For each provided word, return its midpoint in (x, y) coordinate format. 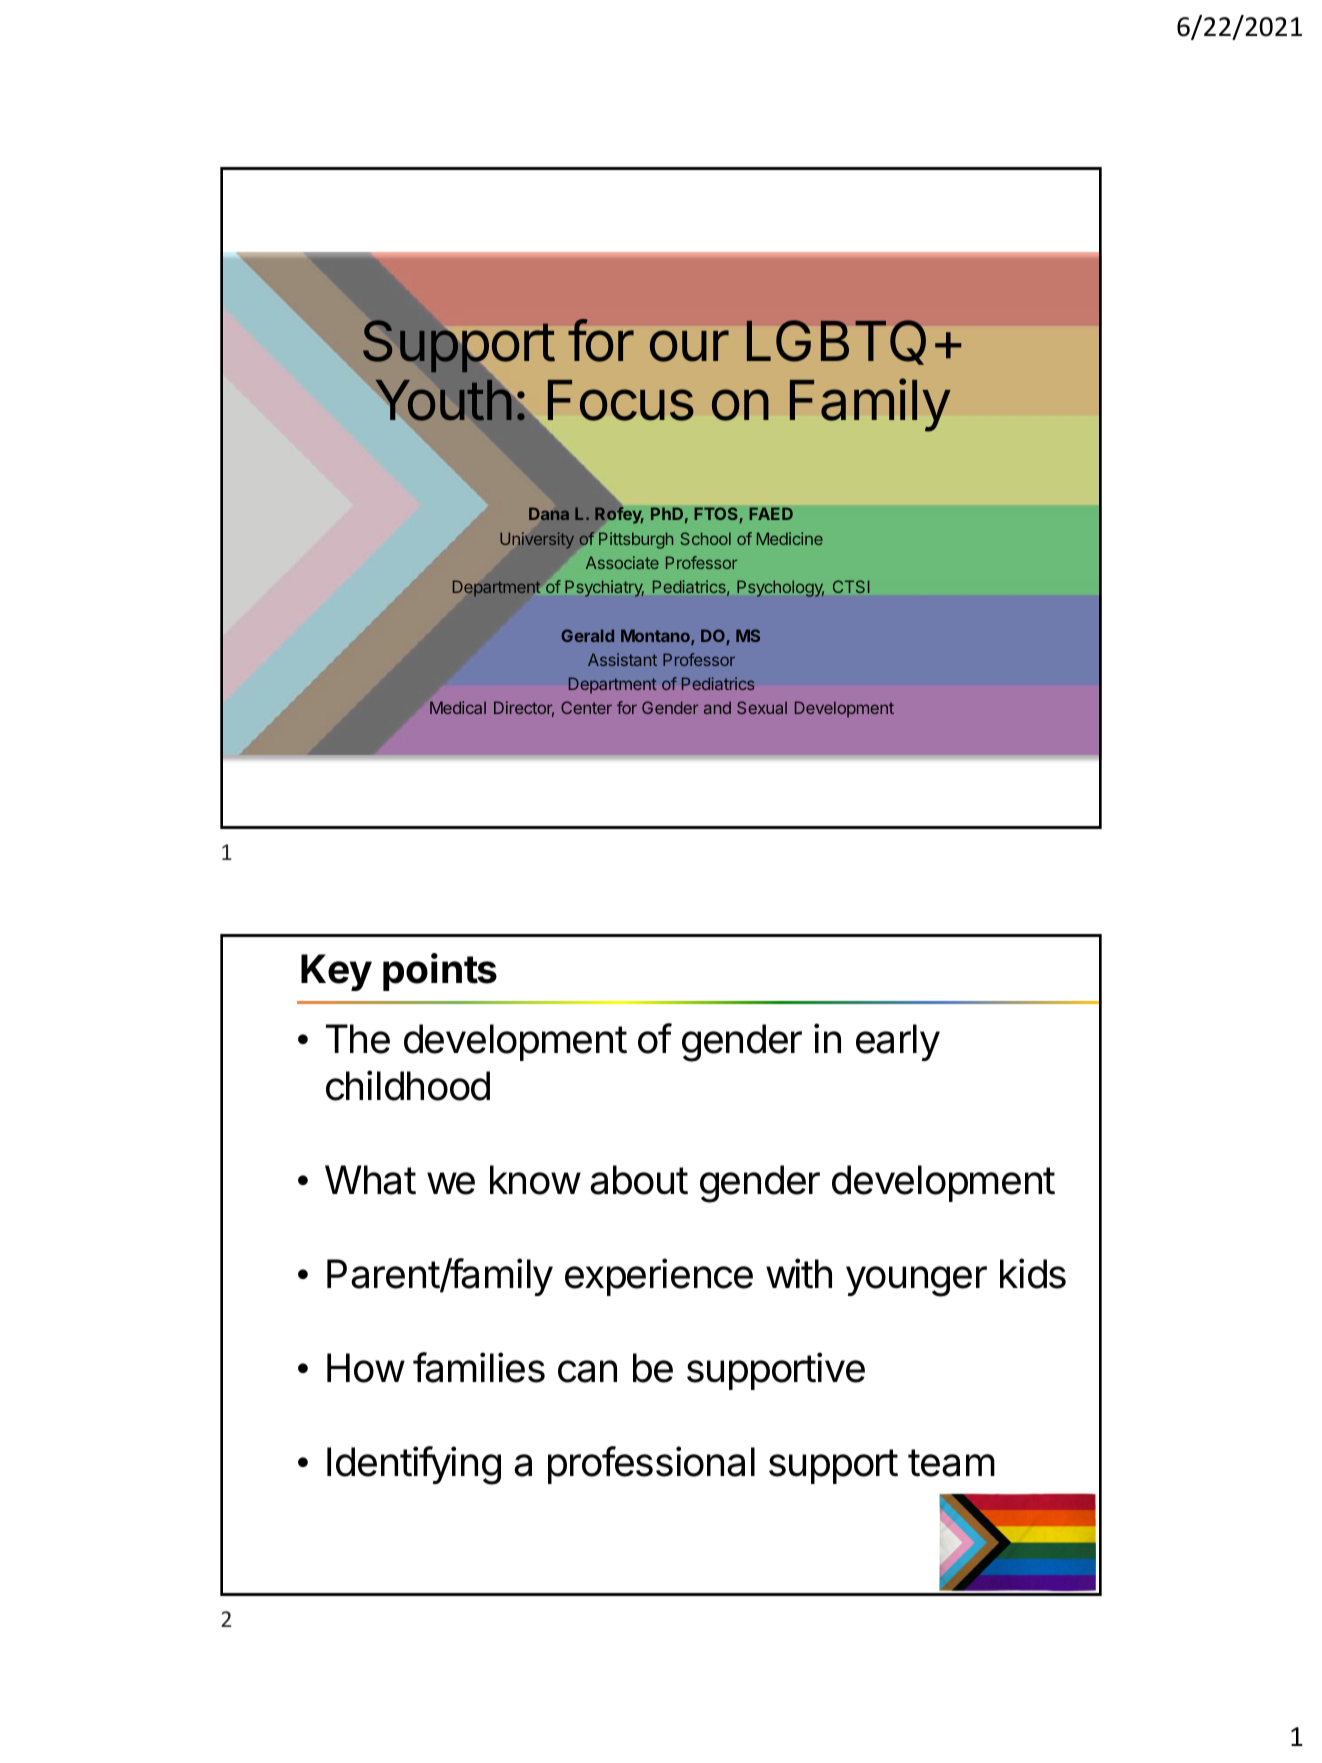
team (951, 1463)
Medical (458, 707)
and (717, 707)
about (639, 1180)
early (898, 1042)
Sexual (762, 707)
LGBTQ (836, 342)
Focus (621, 400)
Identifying (414, 1465)
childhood (408, 1085)
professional (651, 1465)
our (689, 346)
